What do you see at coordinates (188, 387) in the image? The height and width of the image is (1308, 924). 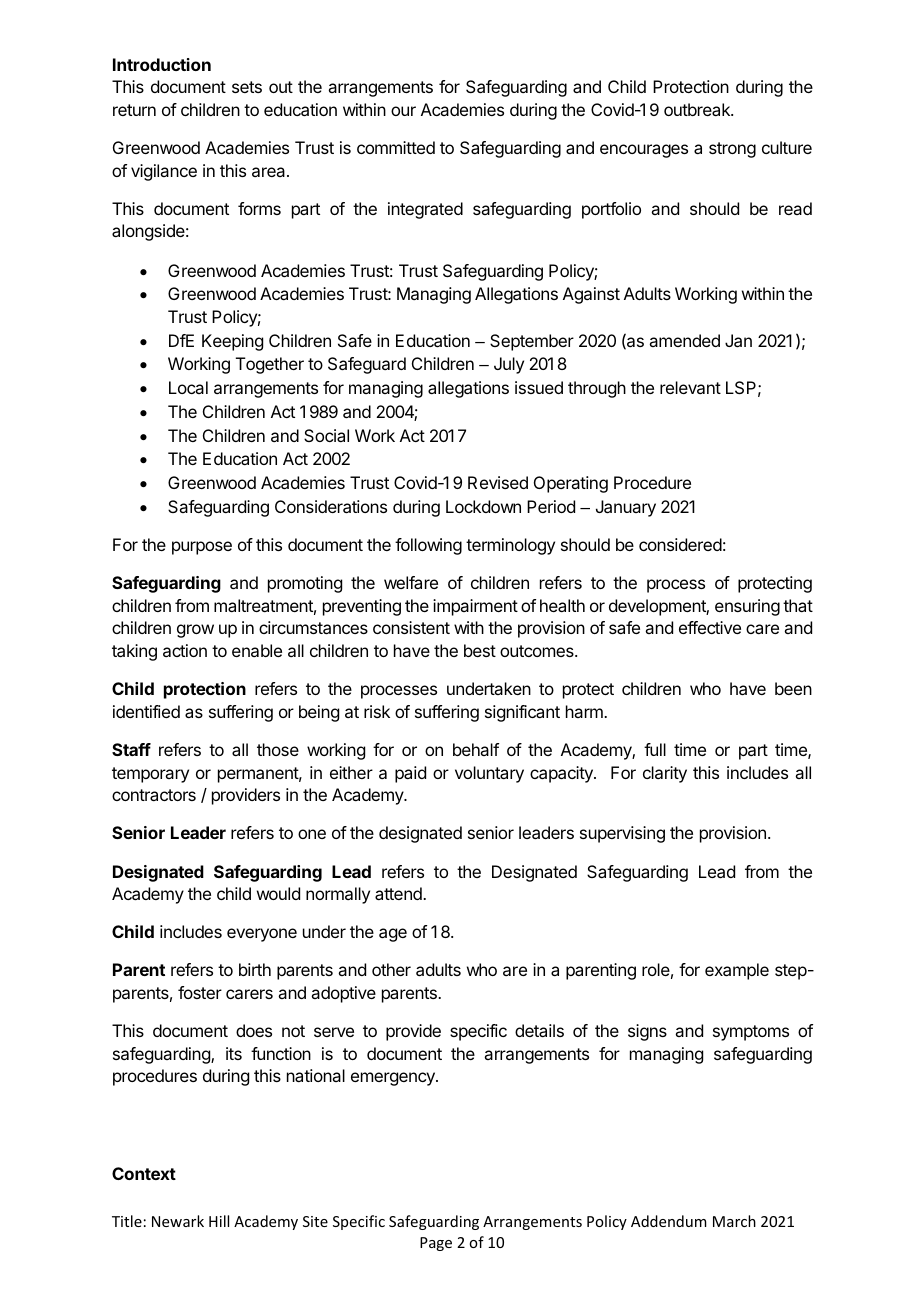 I see `Local` at bounding box center [188, 387].
